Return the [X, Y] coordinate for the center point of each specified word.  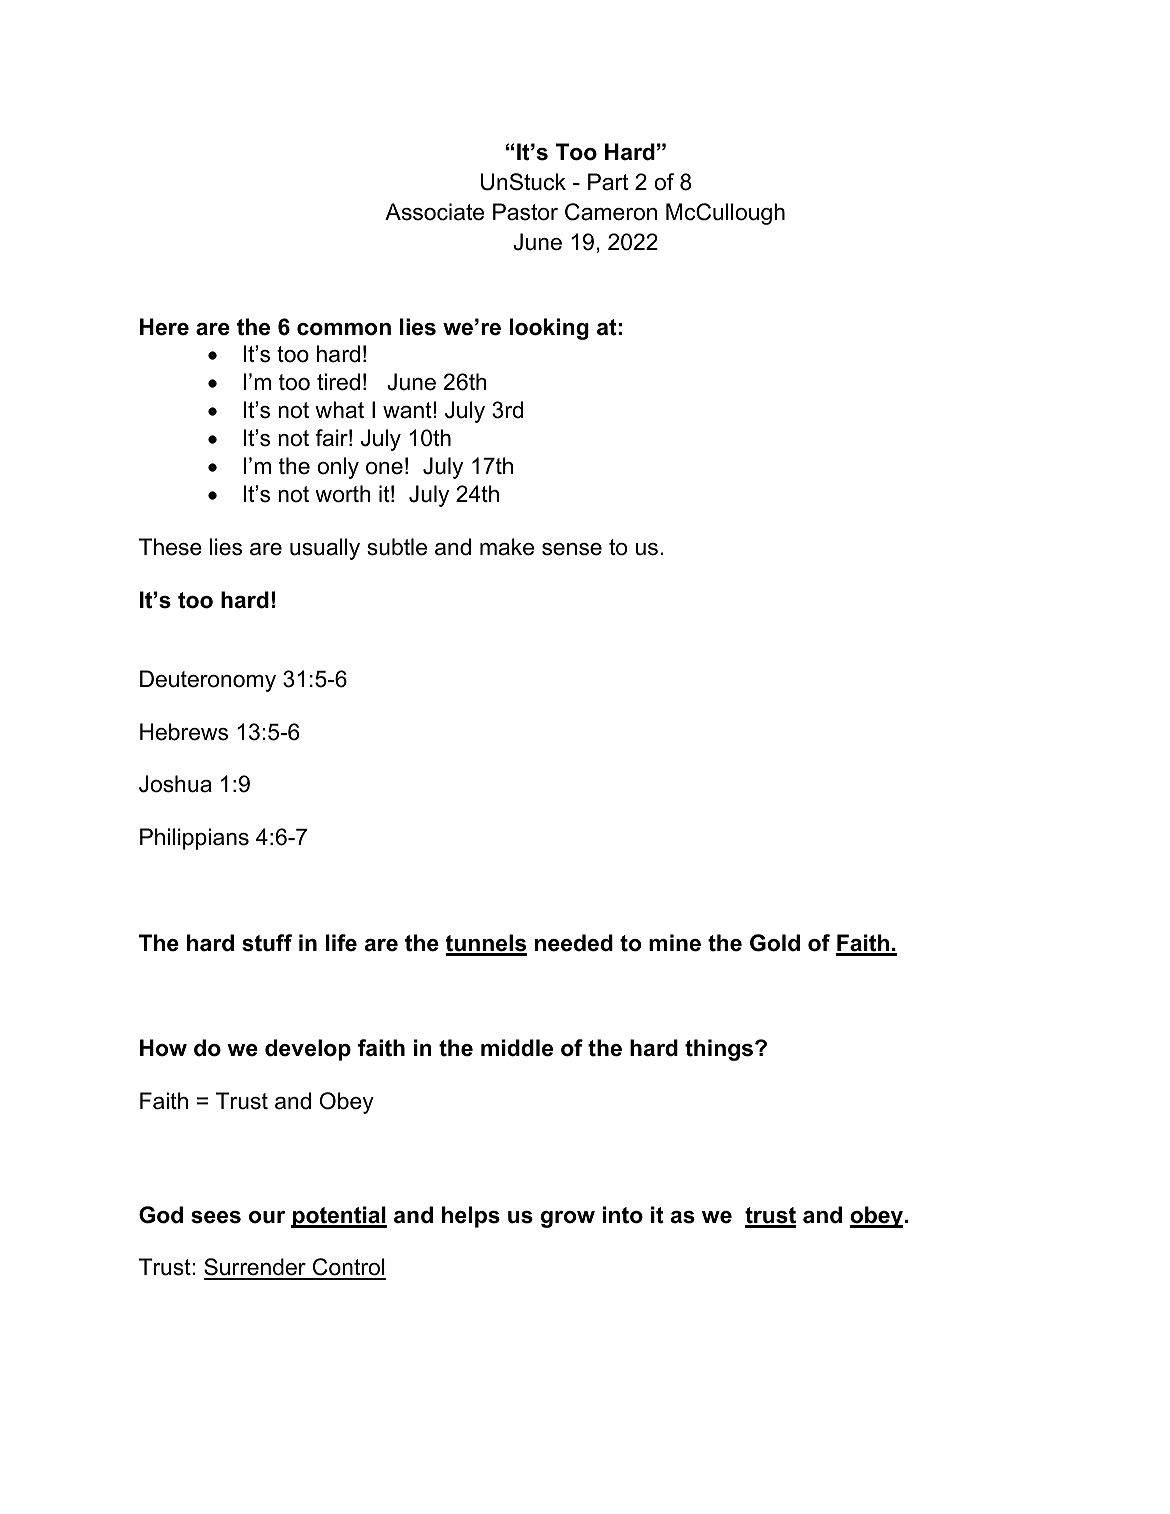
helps [471, 1217]
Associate [434, 212]
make [507, 547]
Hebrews [184, 732]
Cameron [611, 212]
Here [164, 327]
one [384, 468]
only [338, 468]
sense [572, 549]
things [720, 1050]
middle [517, 1048]
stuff [267, 943]
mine [675, 943]
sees [216, 1217]
